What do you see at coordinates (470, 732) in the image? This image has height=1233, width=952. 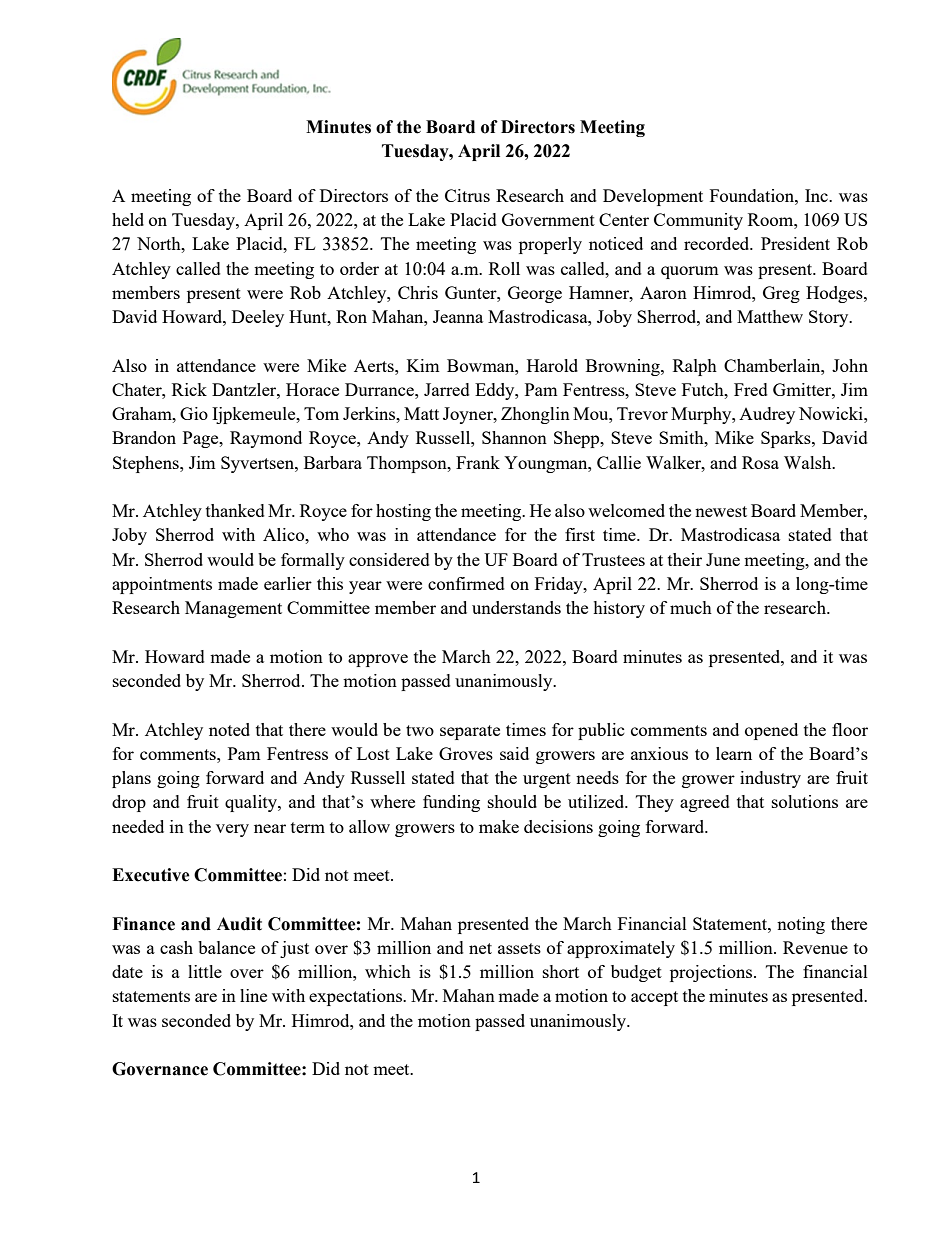 I see `separate` at bounding box center [470, 732].
